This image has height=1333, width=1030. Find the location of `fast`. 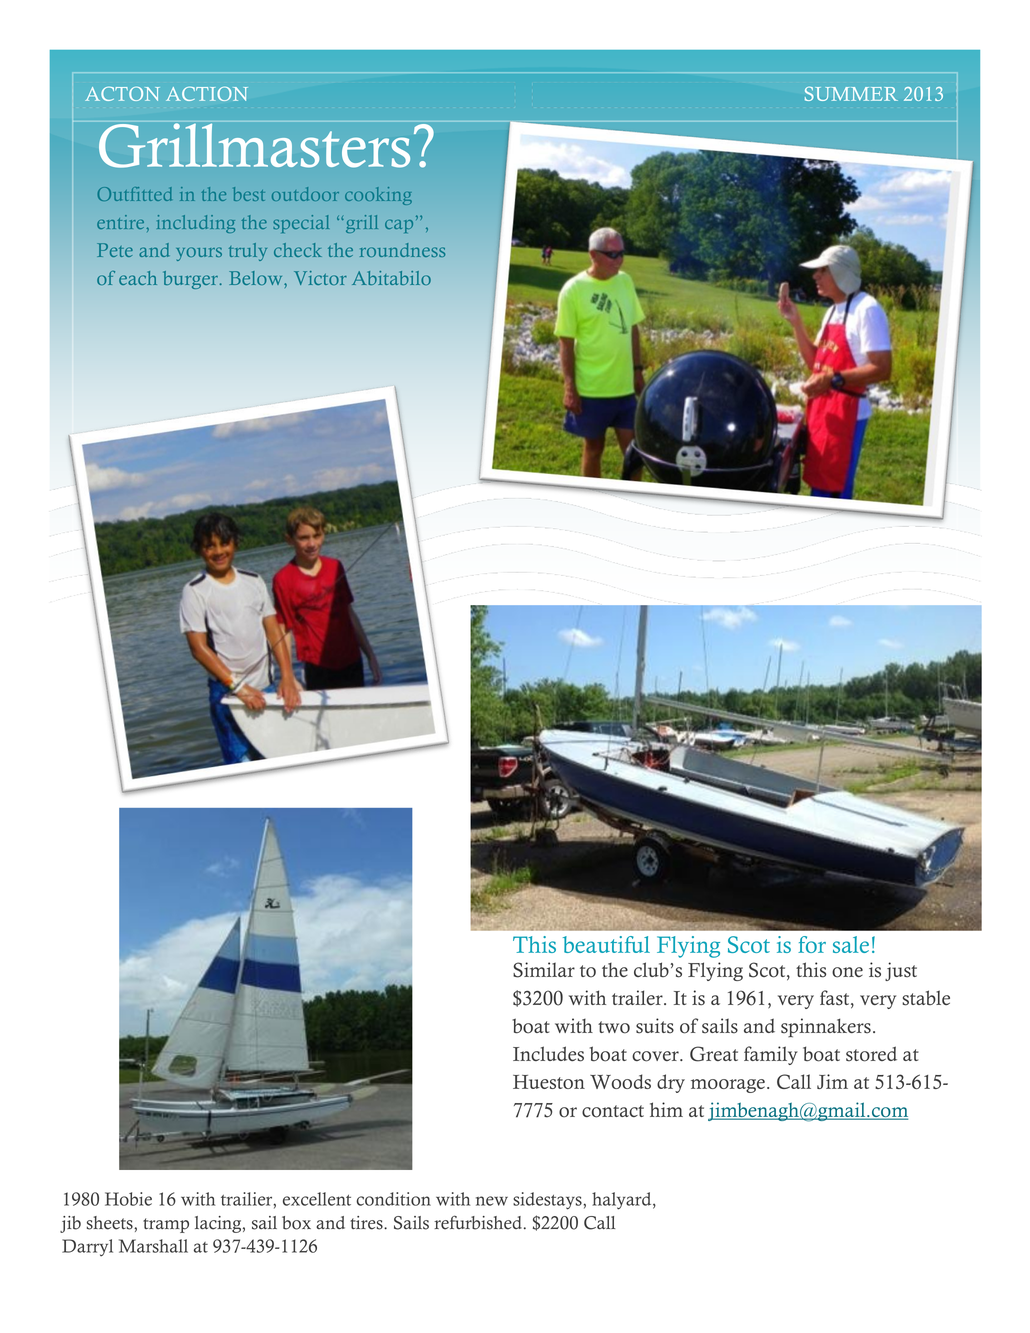

fast is located at coordinates (836, 999).
